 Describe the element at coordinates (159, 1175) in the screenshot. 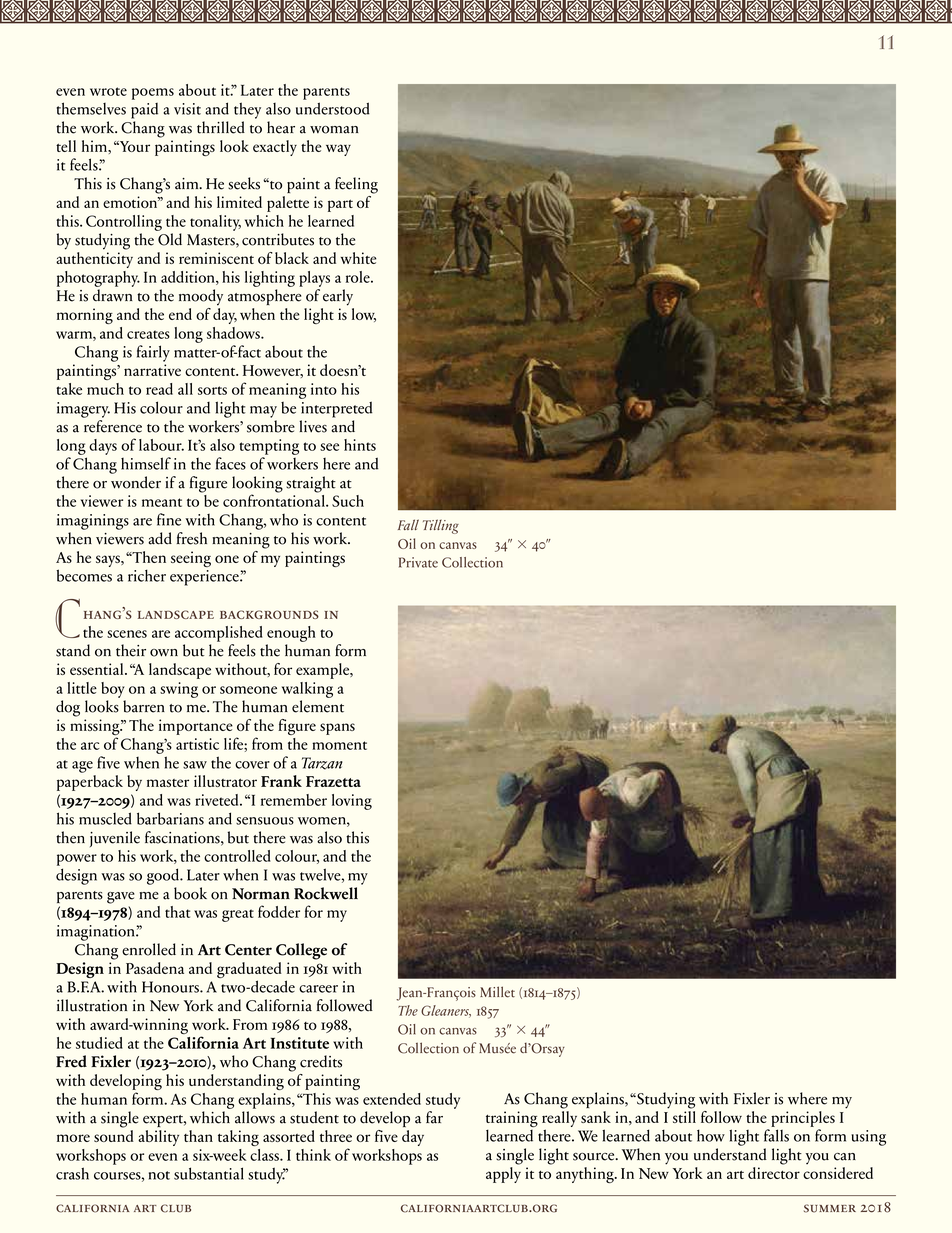

I see `not` at that location.
